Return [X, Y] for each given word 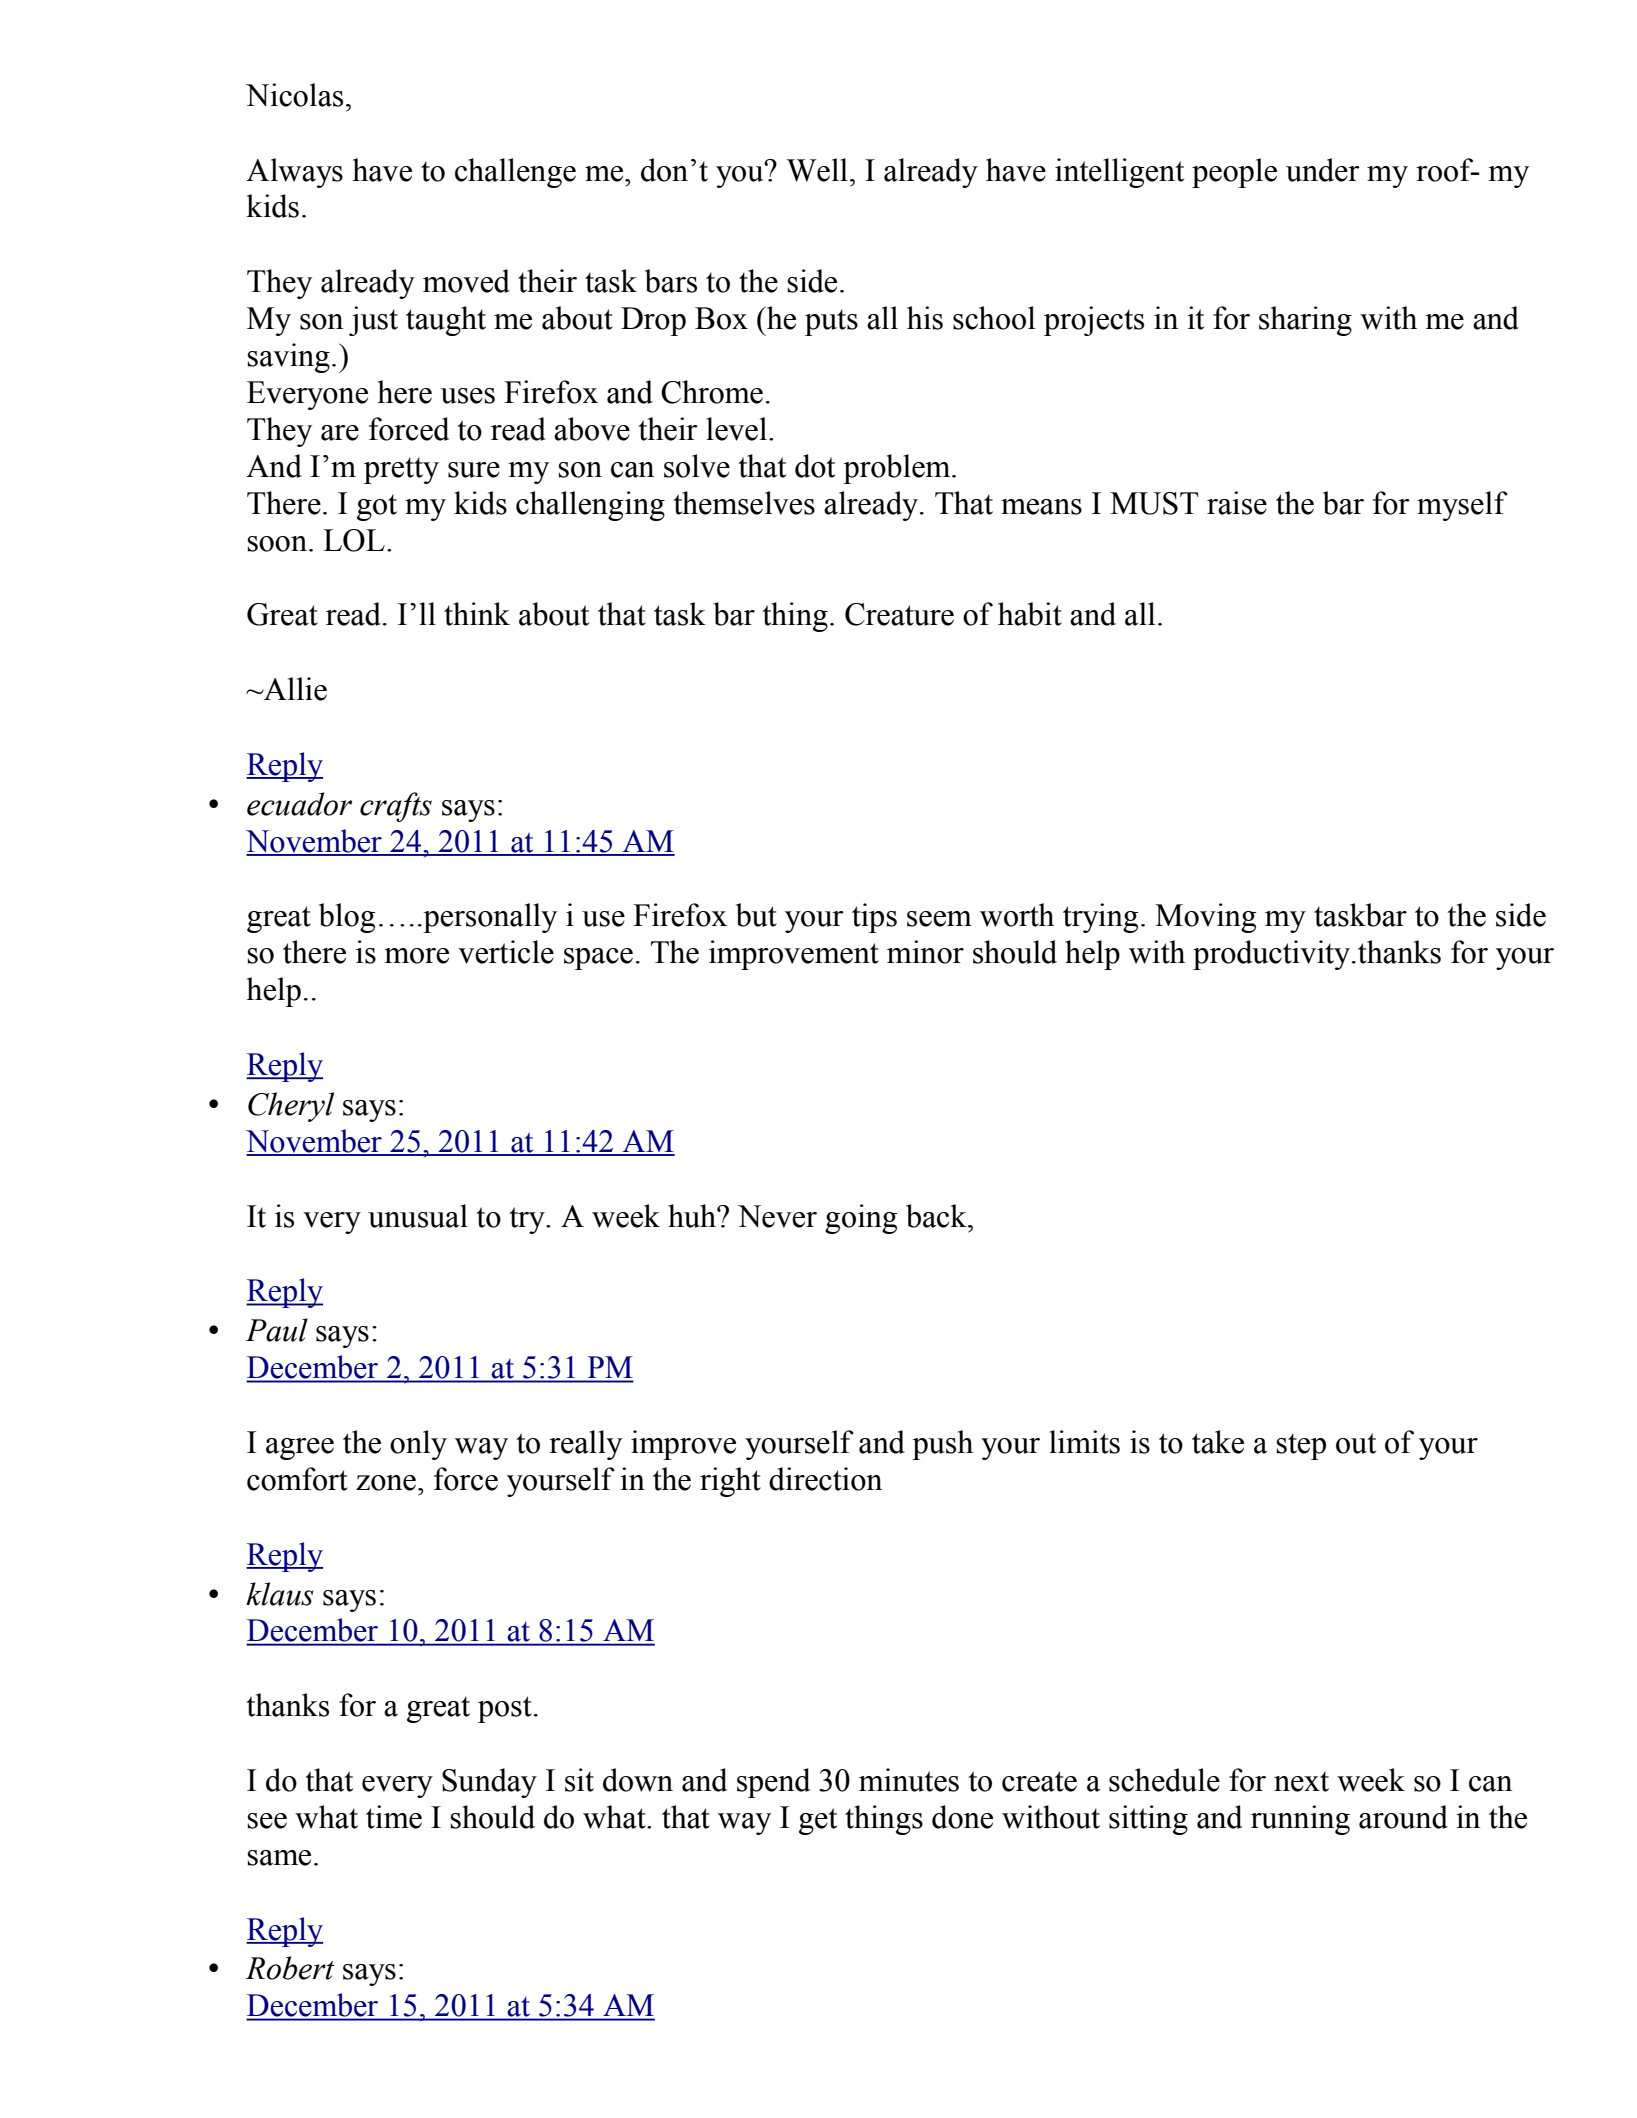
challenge [515, 173]
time [394, 1817]
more [416, 956]
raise [1237, 503]
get [818, 1821]
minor [925, 952]
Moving [1205, 918]
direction [825, 1479]
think [477, 614]
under [1323, 170]
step [1301, 1446]
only [418, 1445]
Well [817, 170]
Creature [899, 614]
